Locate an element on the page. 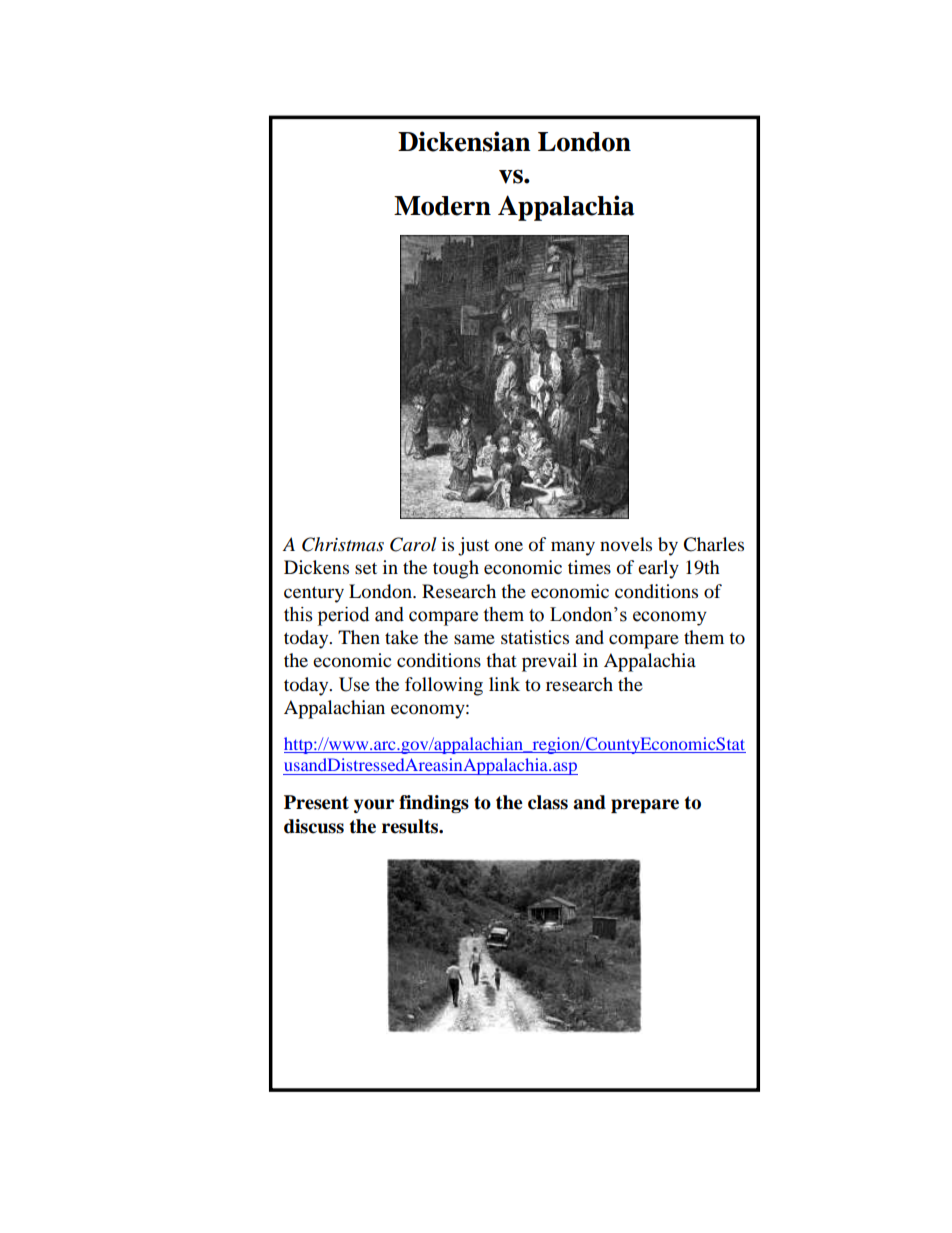  novels is located at coordinates (626, 544).
